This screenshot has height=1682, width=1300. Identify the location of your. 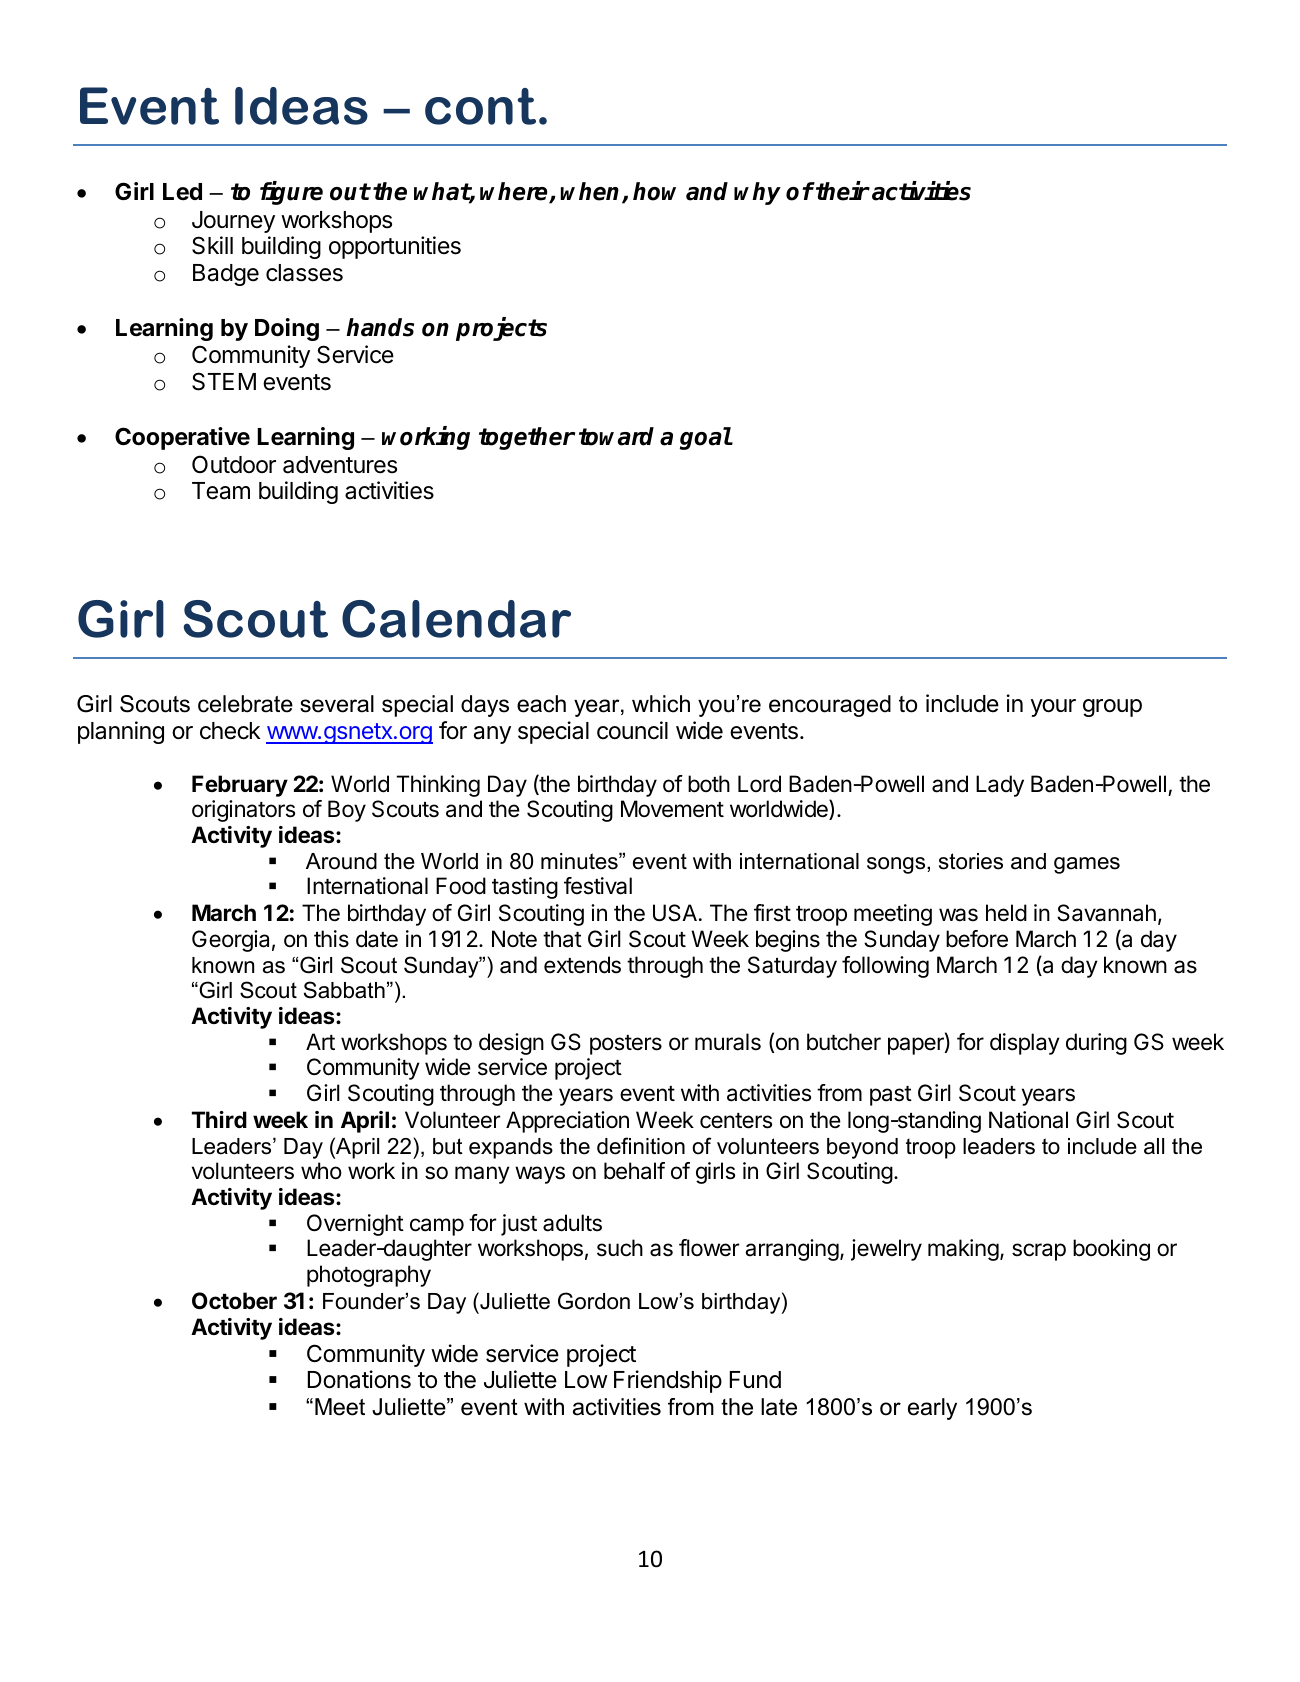
(1053, 708).
